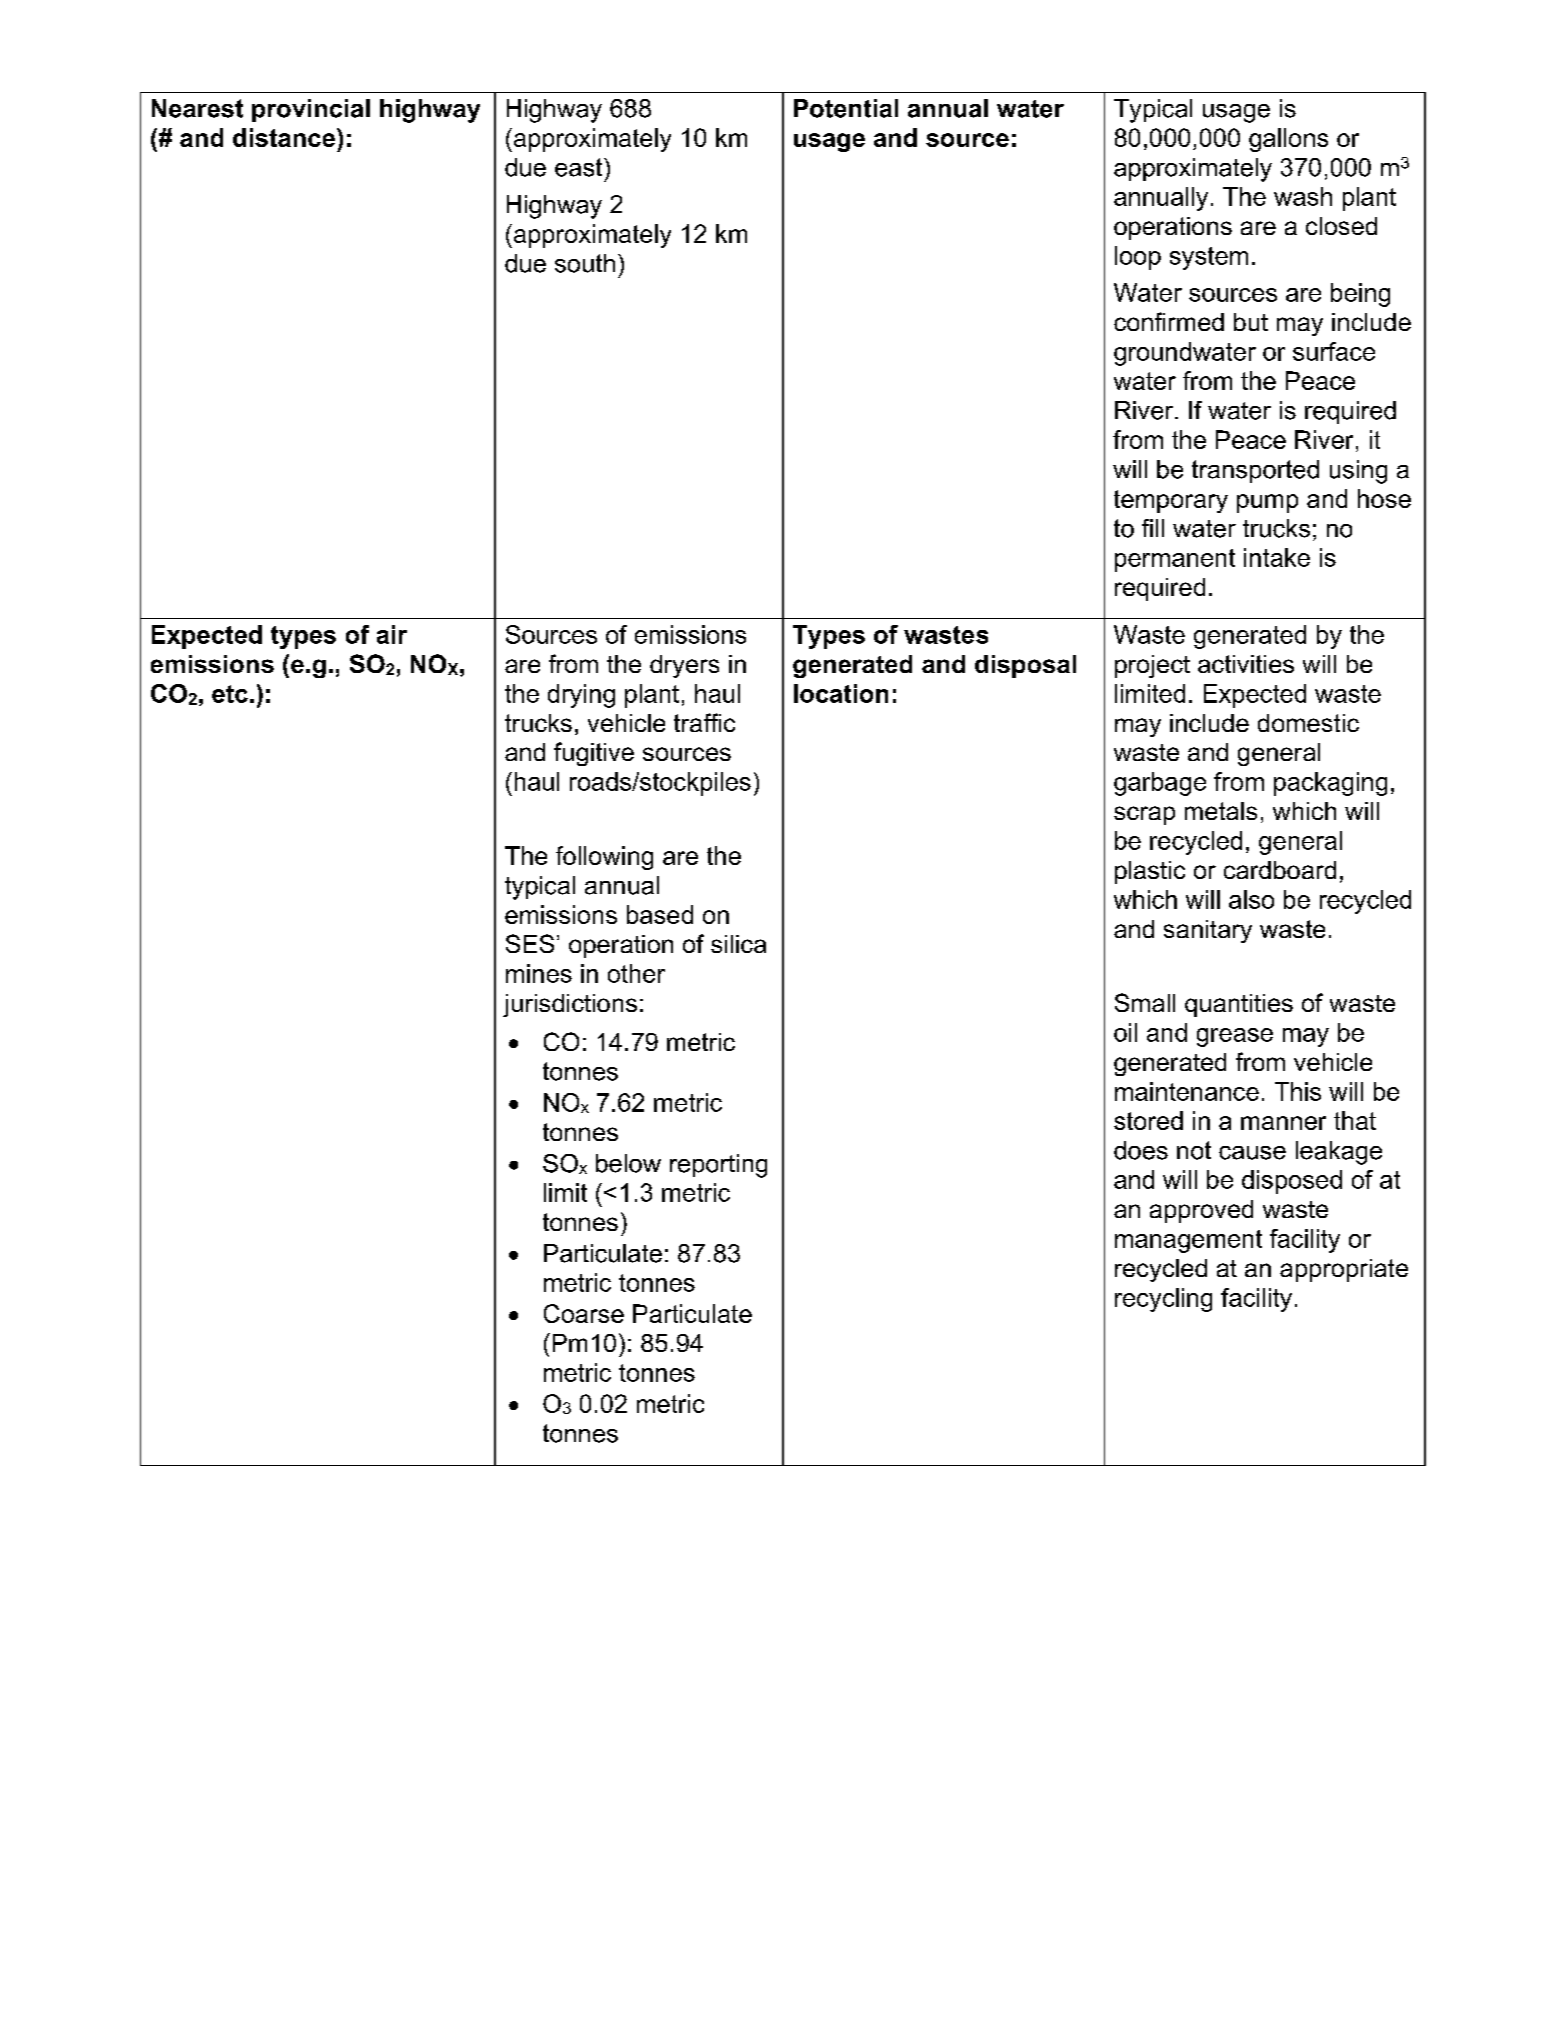 The image size is (1566, 2027). What do you see at coordinates (1267, 503) in the page?
I see `pump` at bounding box center [1267, 503].
